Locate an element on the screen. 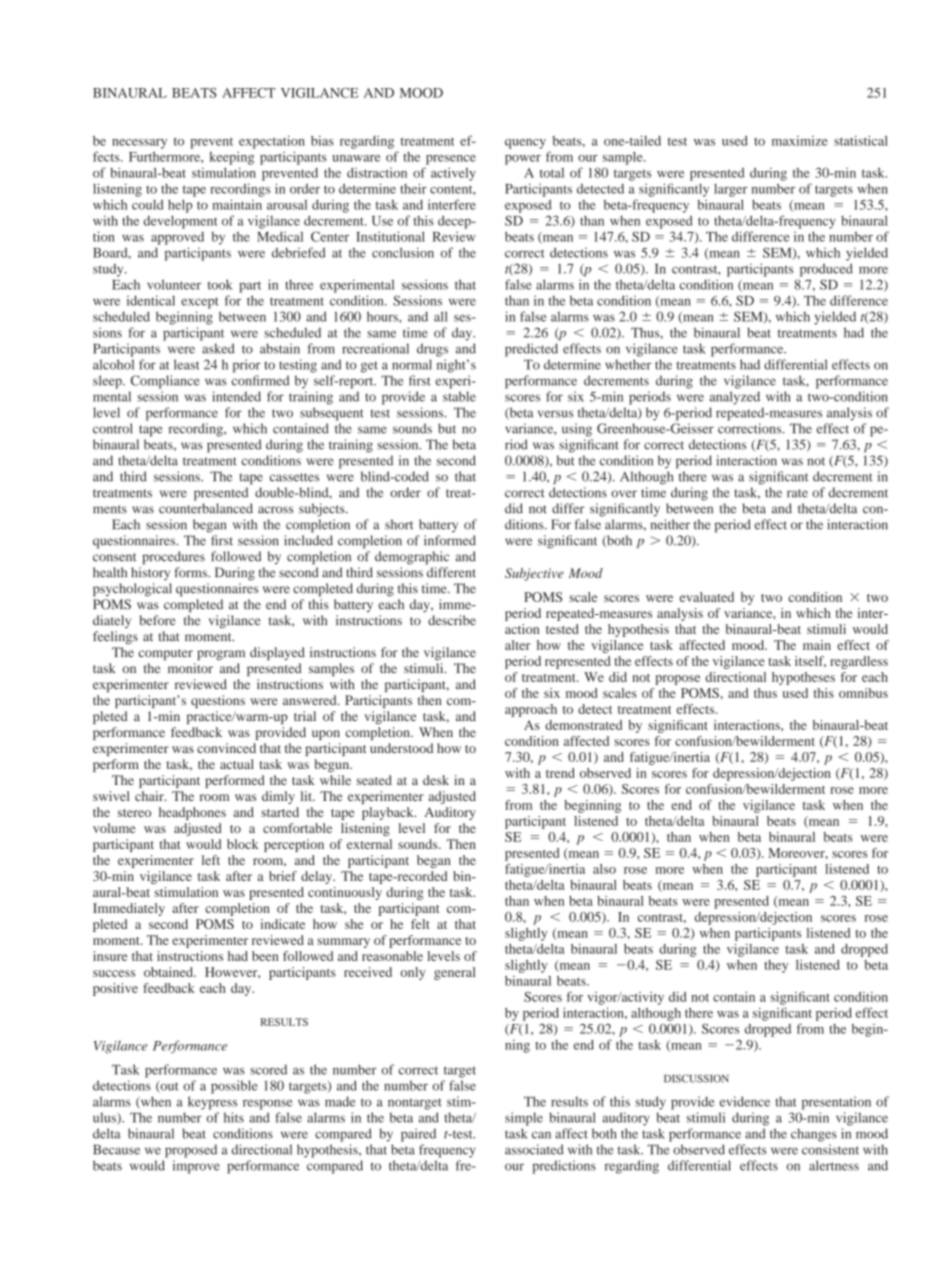 The width and height of the screenshot is (952, 1271). neither is located at coordinates (670, 524).
